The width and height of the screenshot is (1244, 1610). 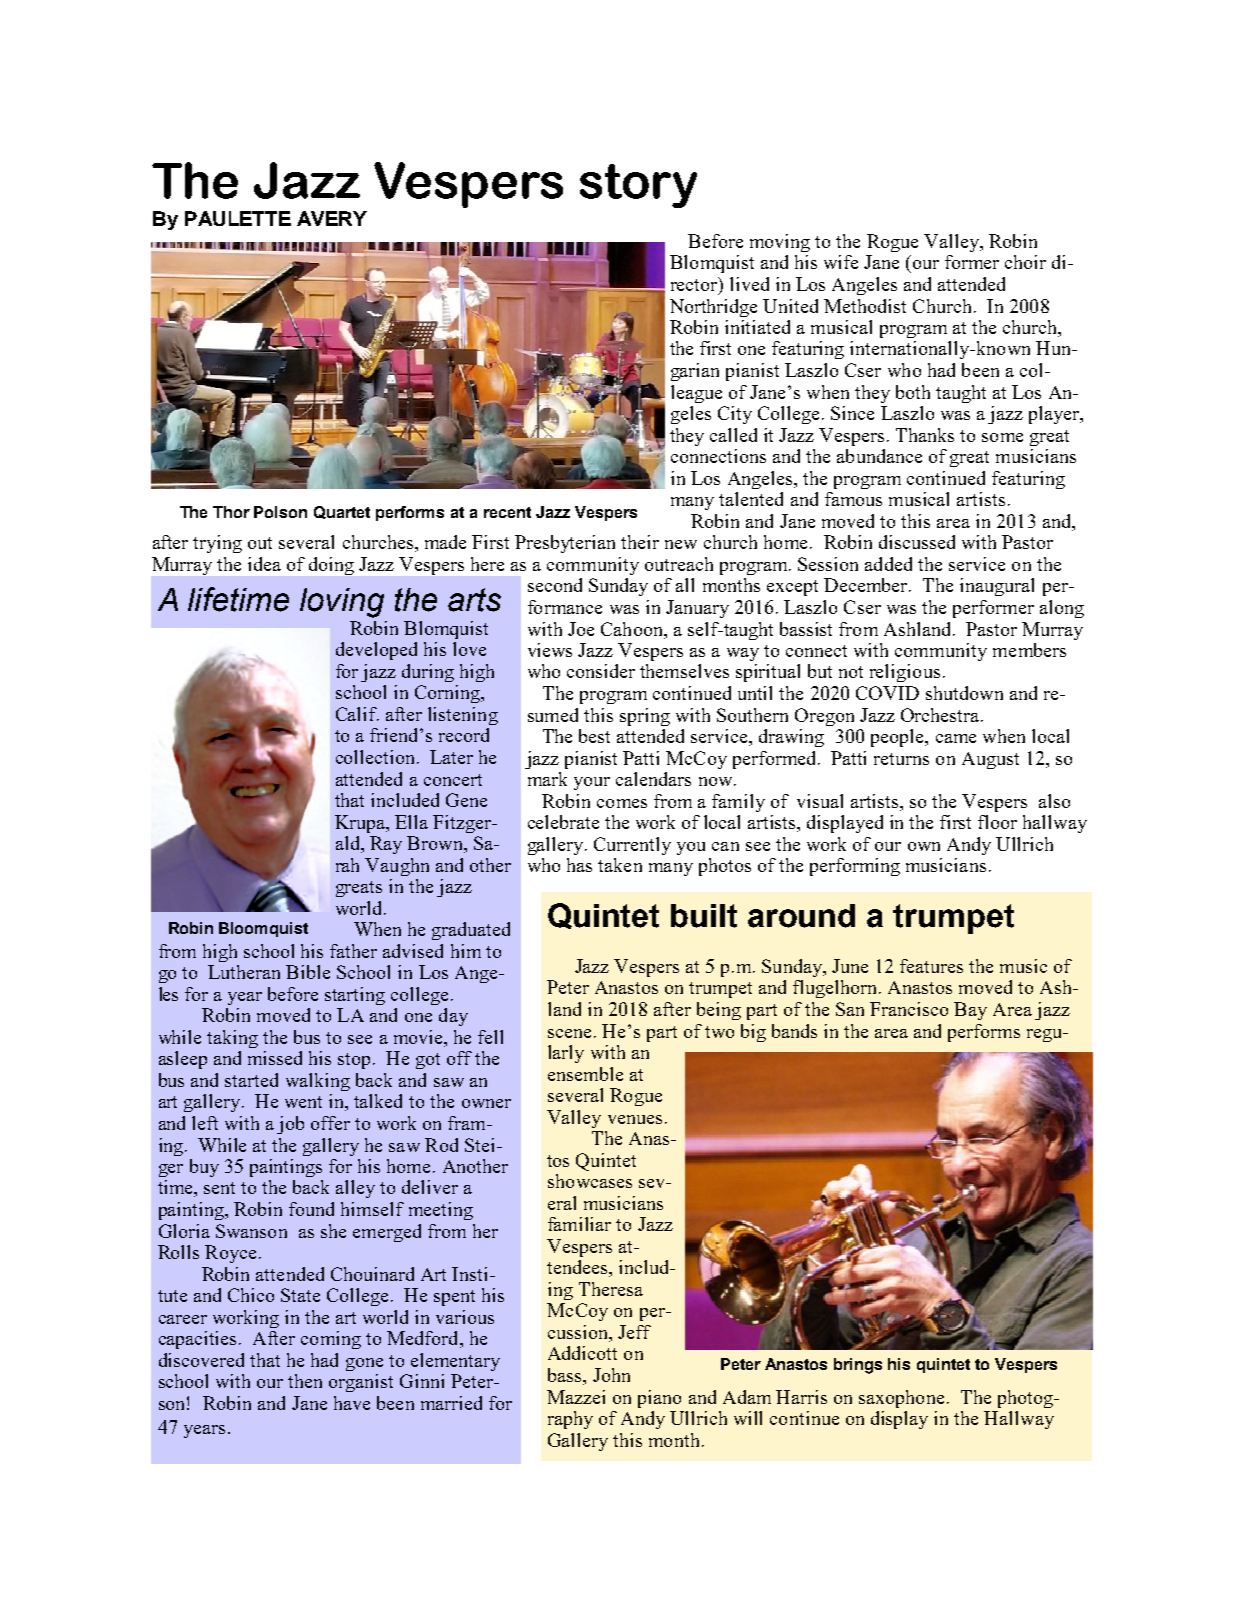 What do you see at coordinates (1025, 262) in the screenshot?
I see `choir` at bounding box center [1025, 262].
